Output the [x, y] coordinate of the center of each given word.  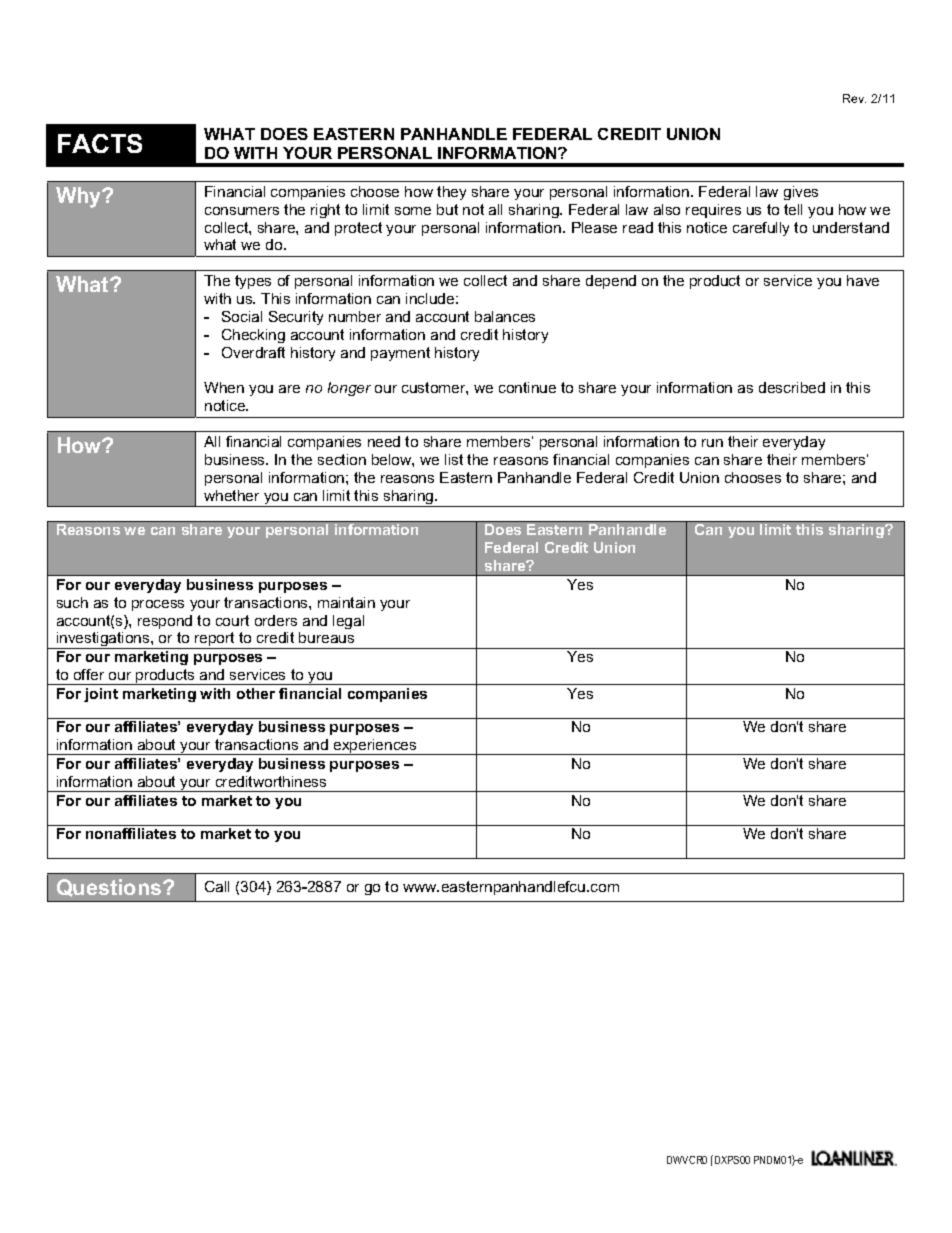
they [451, 193]
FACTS [100, 143]
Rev [854, 98]
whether [231, 495]
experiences [375, 747]
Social [242, 316]
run [712, 443]
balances [505, 316]
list [454, 459]
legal [348, 622]
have [863, 280]
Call [217, 886]
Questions [110, 888]
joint [101, 695]
